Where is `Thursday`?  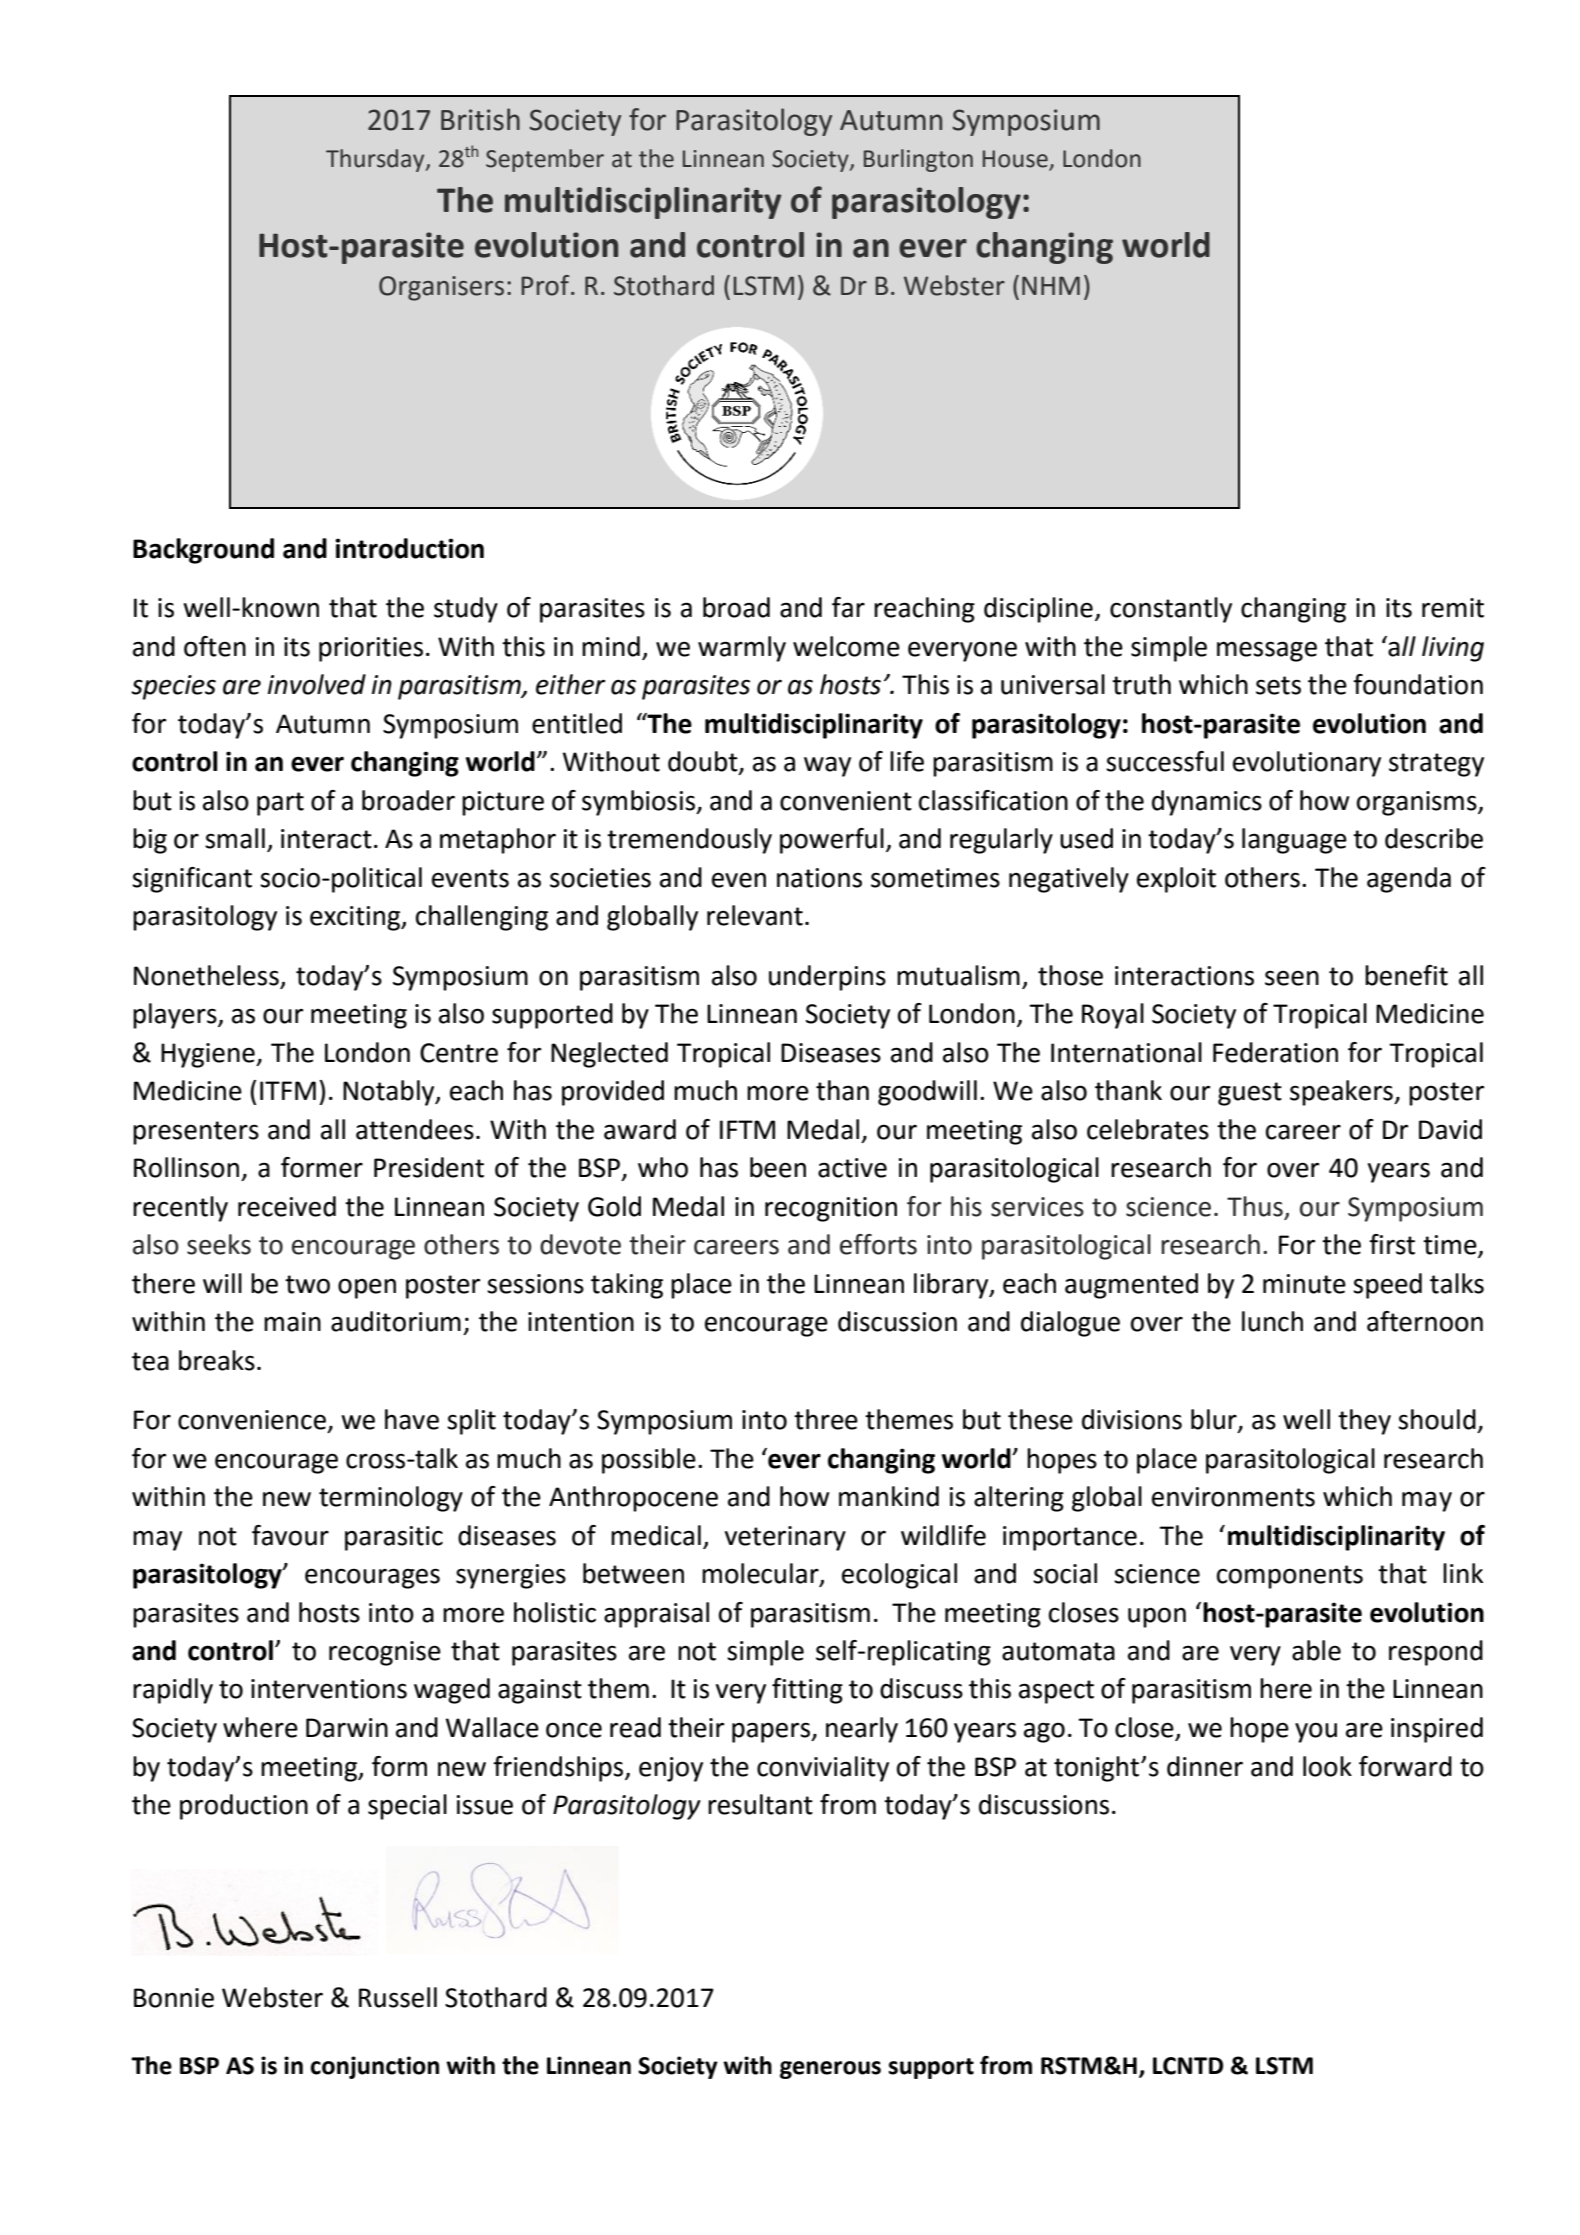
Thursday is located at coordinates (376, 160).
